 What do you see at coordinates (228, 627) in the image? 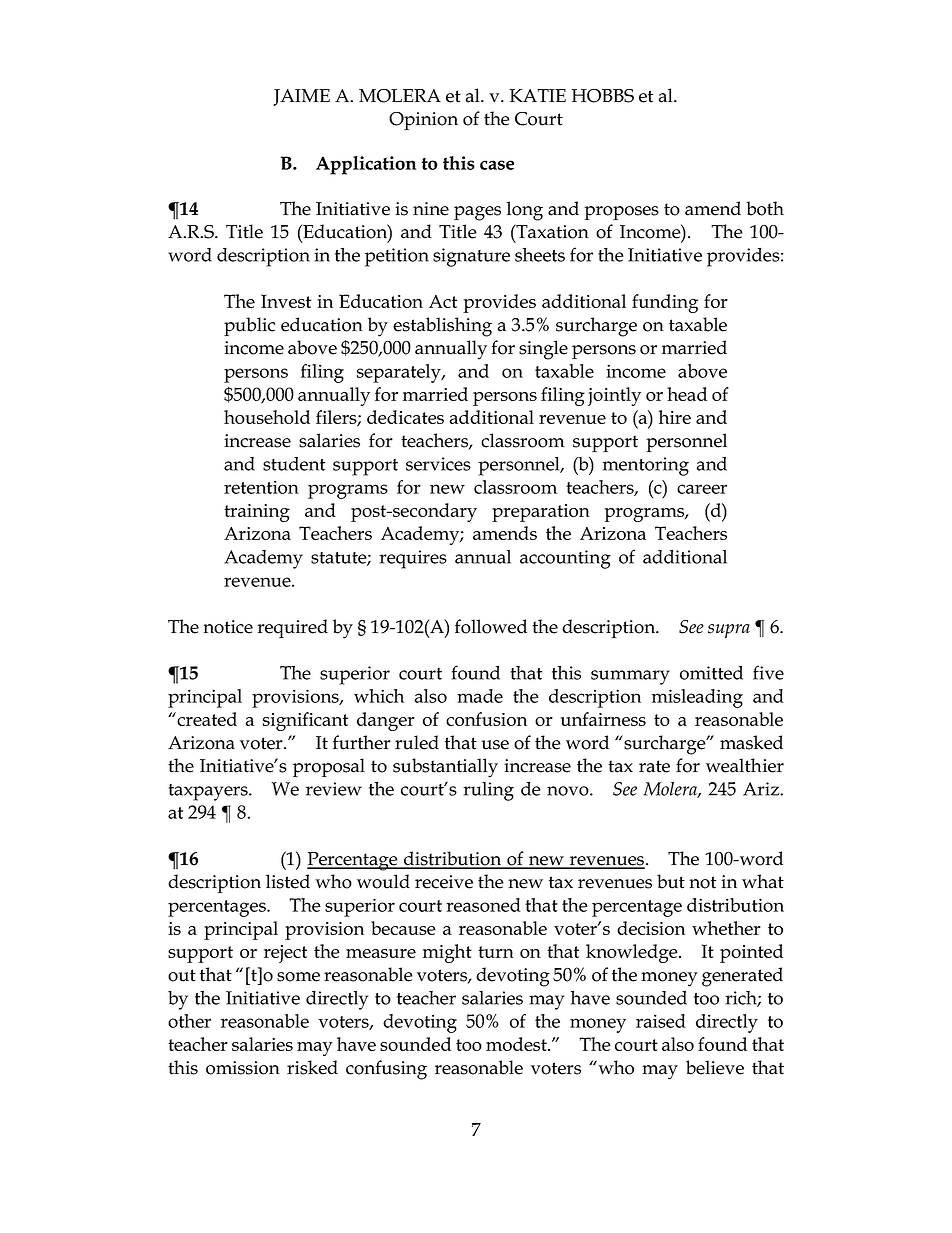
I see `notice` at bounding box center [228, 627].
